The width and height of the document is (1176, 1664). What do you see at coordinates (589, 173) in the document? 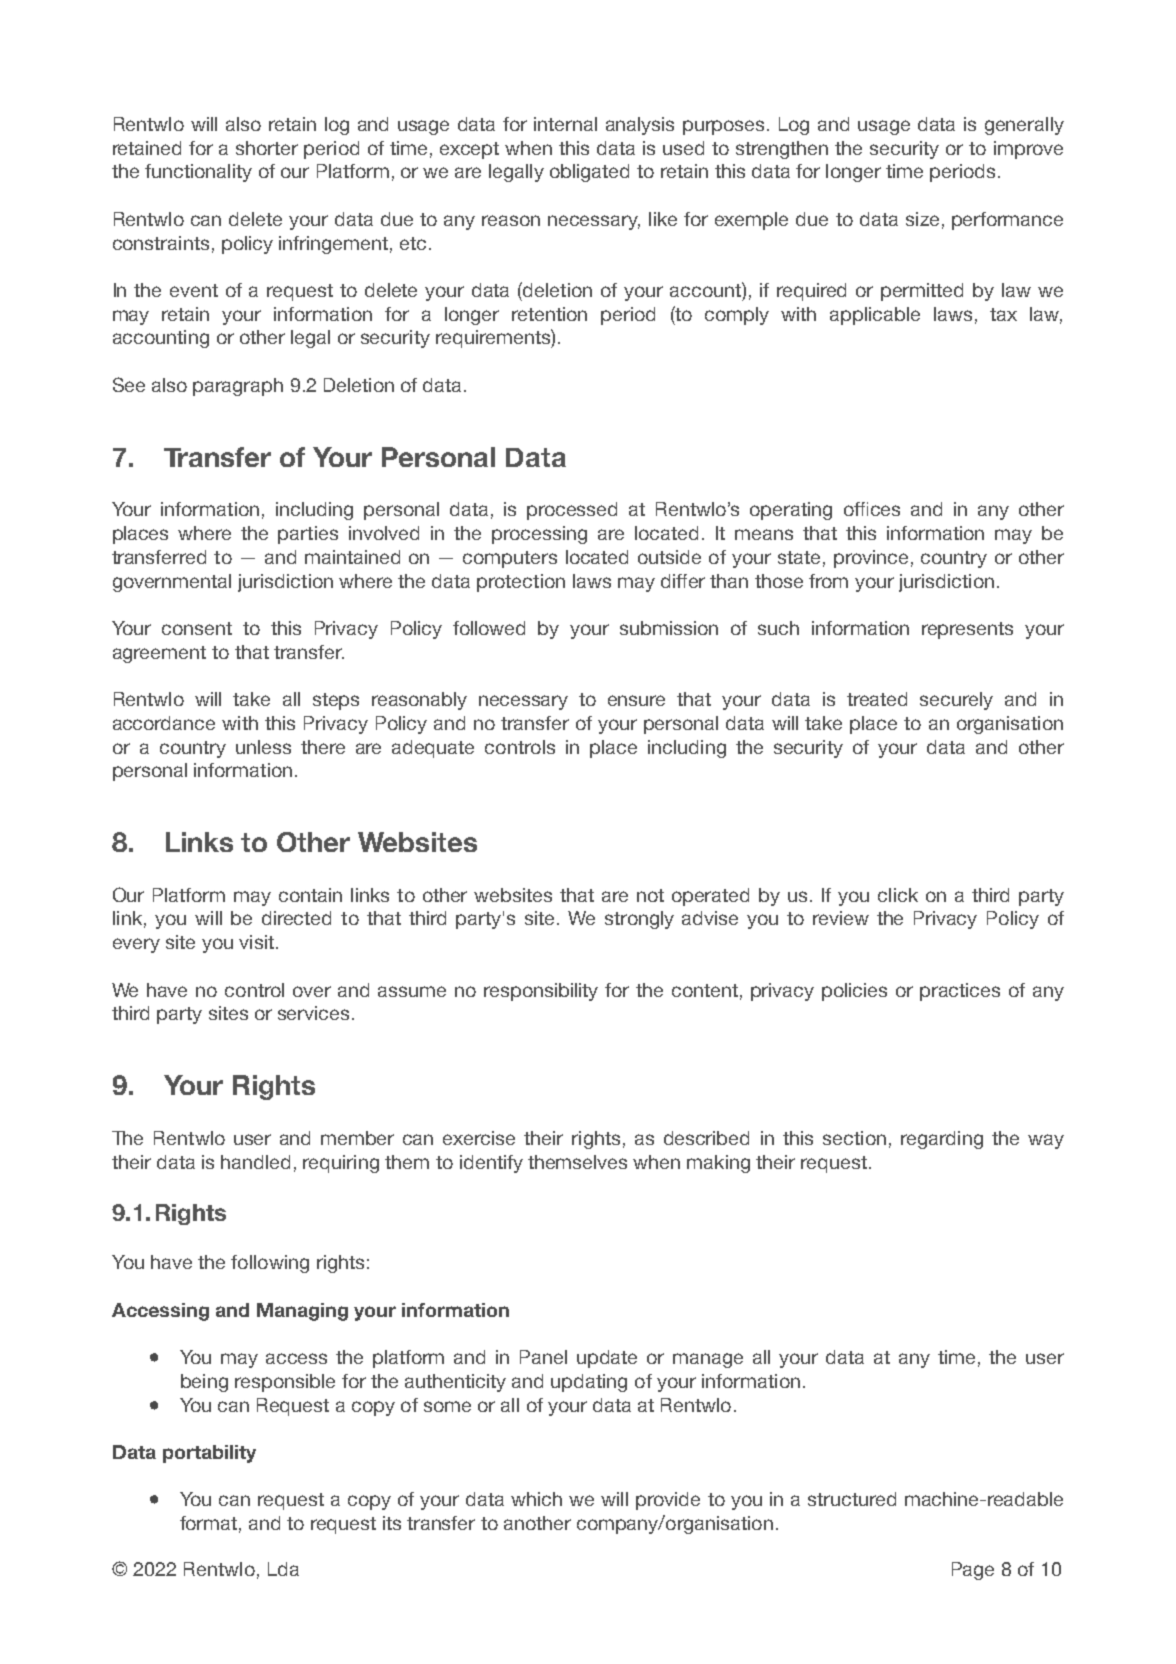
I see `obligated` at bounding box center [589, 173].
